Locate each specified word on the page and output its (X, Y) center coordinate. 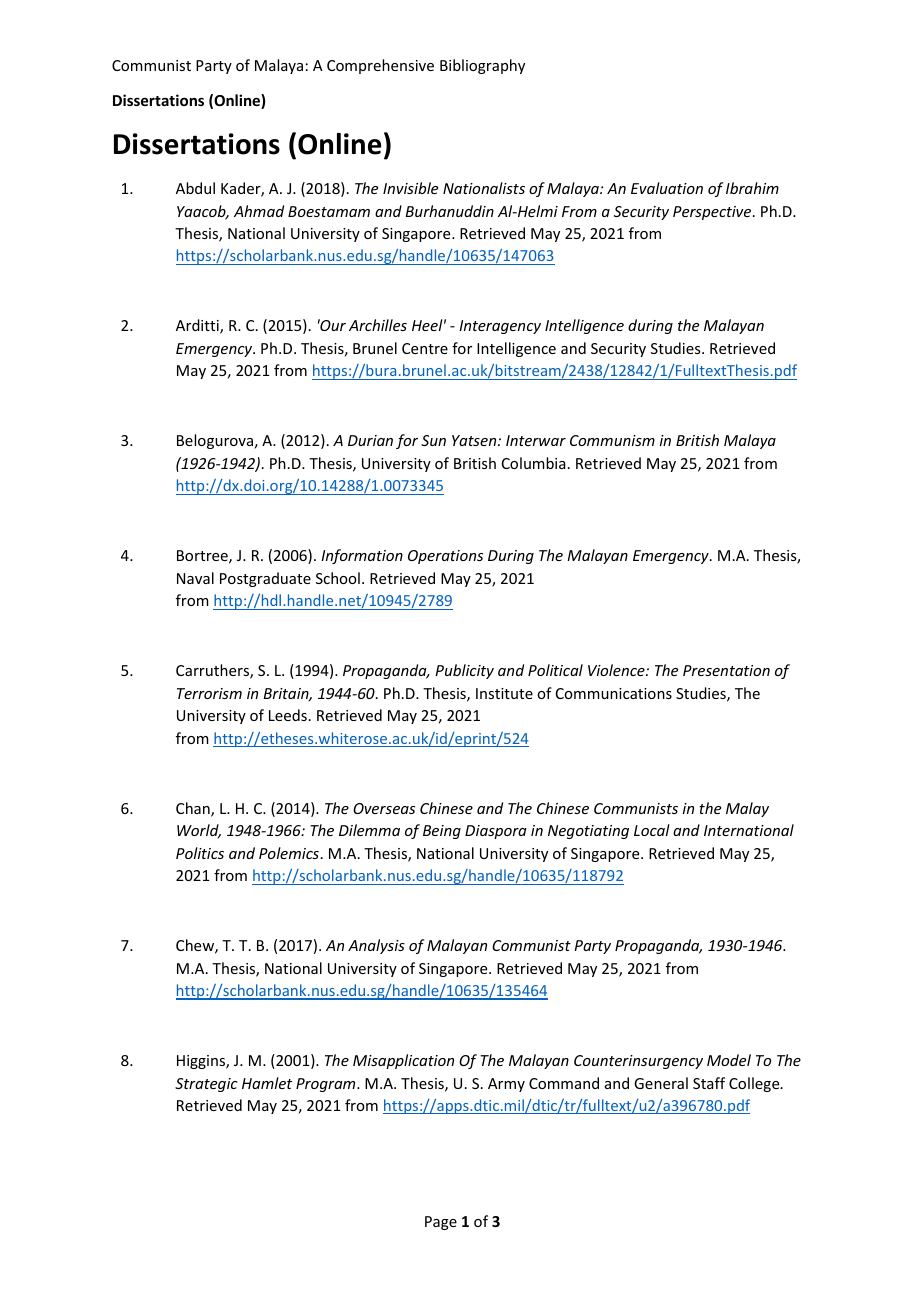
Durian (370, 440)
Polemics (289, 853)
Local (652, 830)
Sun (433, 440)
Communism (612, 440)
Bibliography (482, 66)
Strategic (206, 1085)
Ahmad (259, 211)
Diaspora (496, 832)
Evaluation (667, 188)
